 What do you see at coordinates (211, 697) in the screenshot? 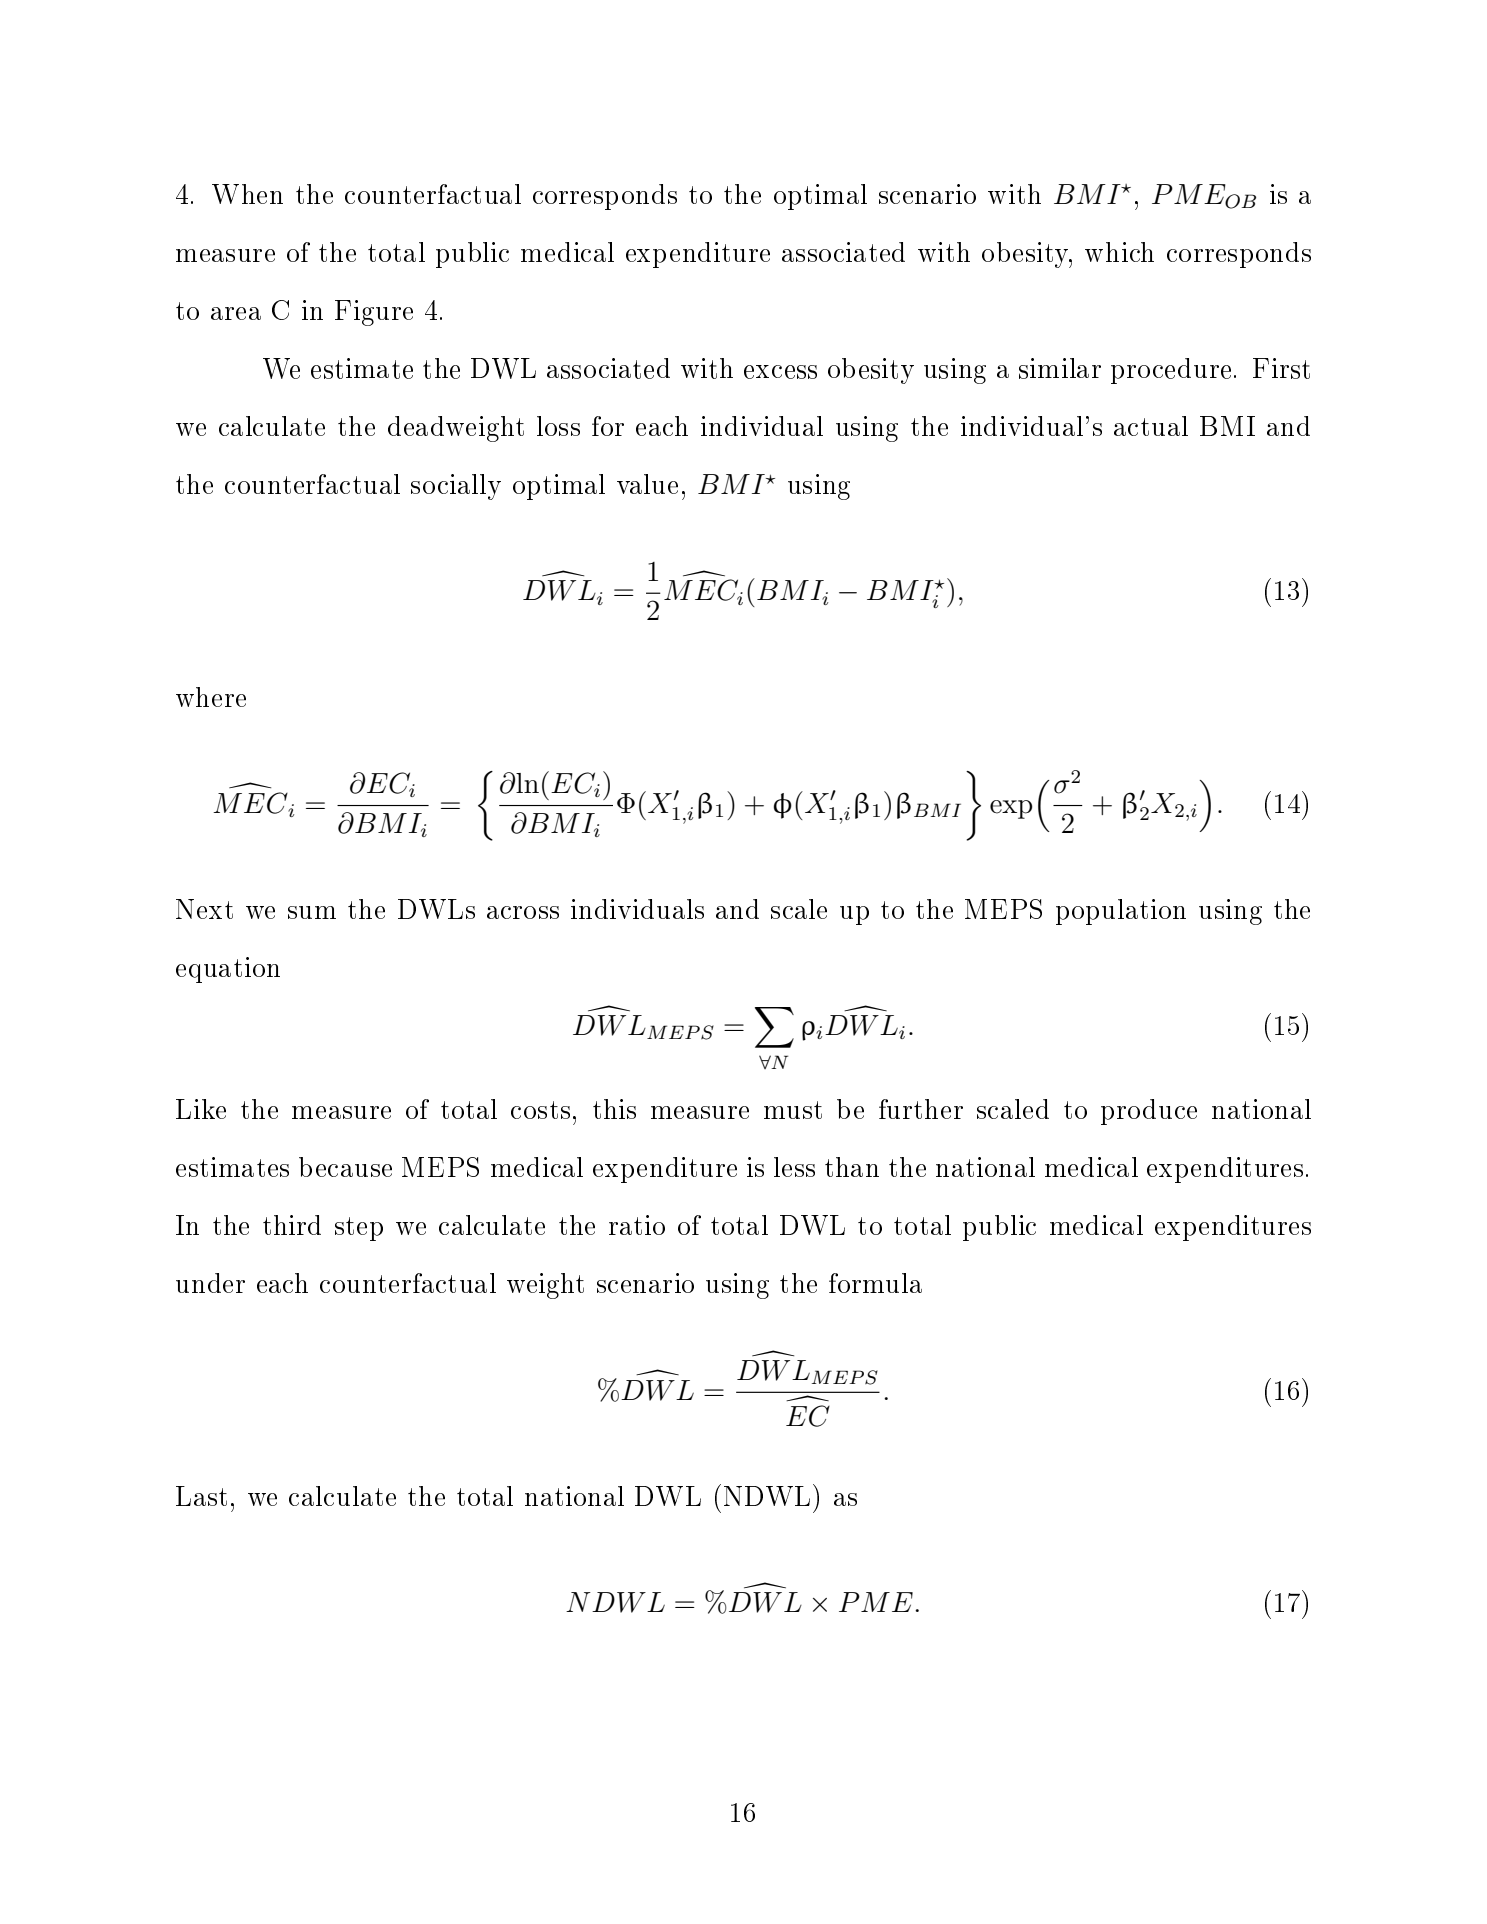
I see `where` at bounding box center [211, 697].
